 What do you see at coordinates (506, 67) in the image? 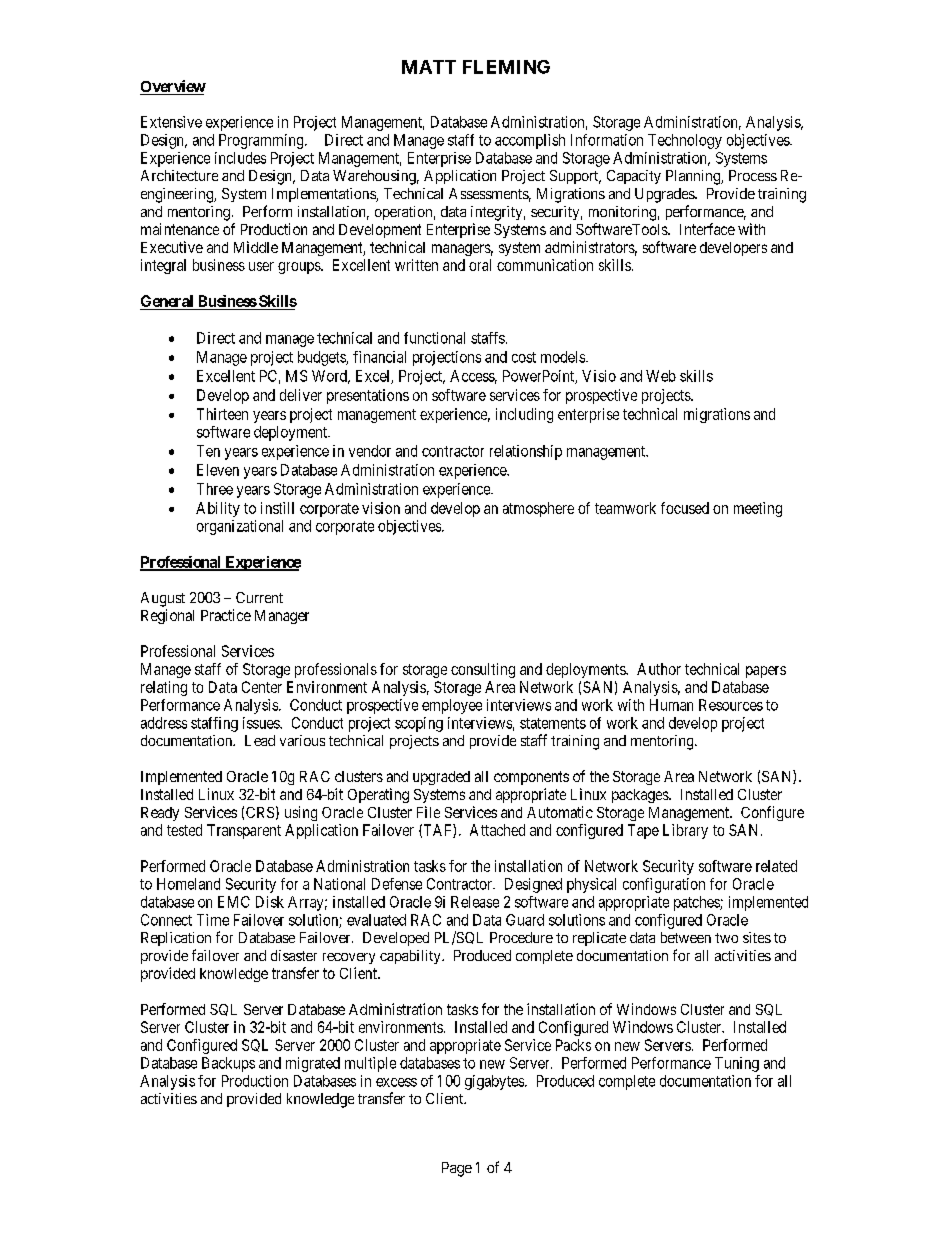
I see `FLEMING` at bounding box center [506, 67].
